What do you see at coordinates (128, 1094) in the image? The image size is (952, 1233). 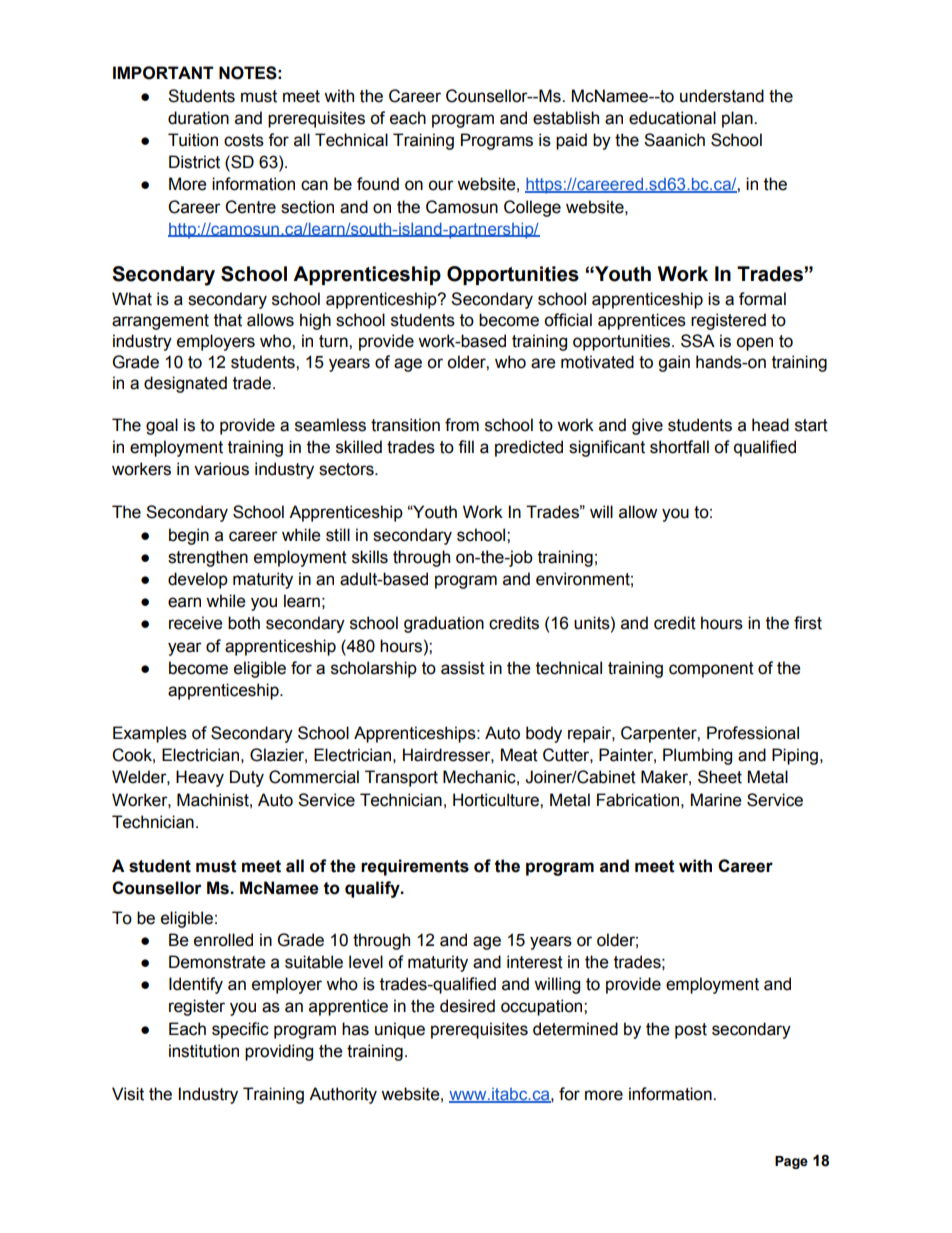 I see `Visit` at bounding box center [128, 1094].
